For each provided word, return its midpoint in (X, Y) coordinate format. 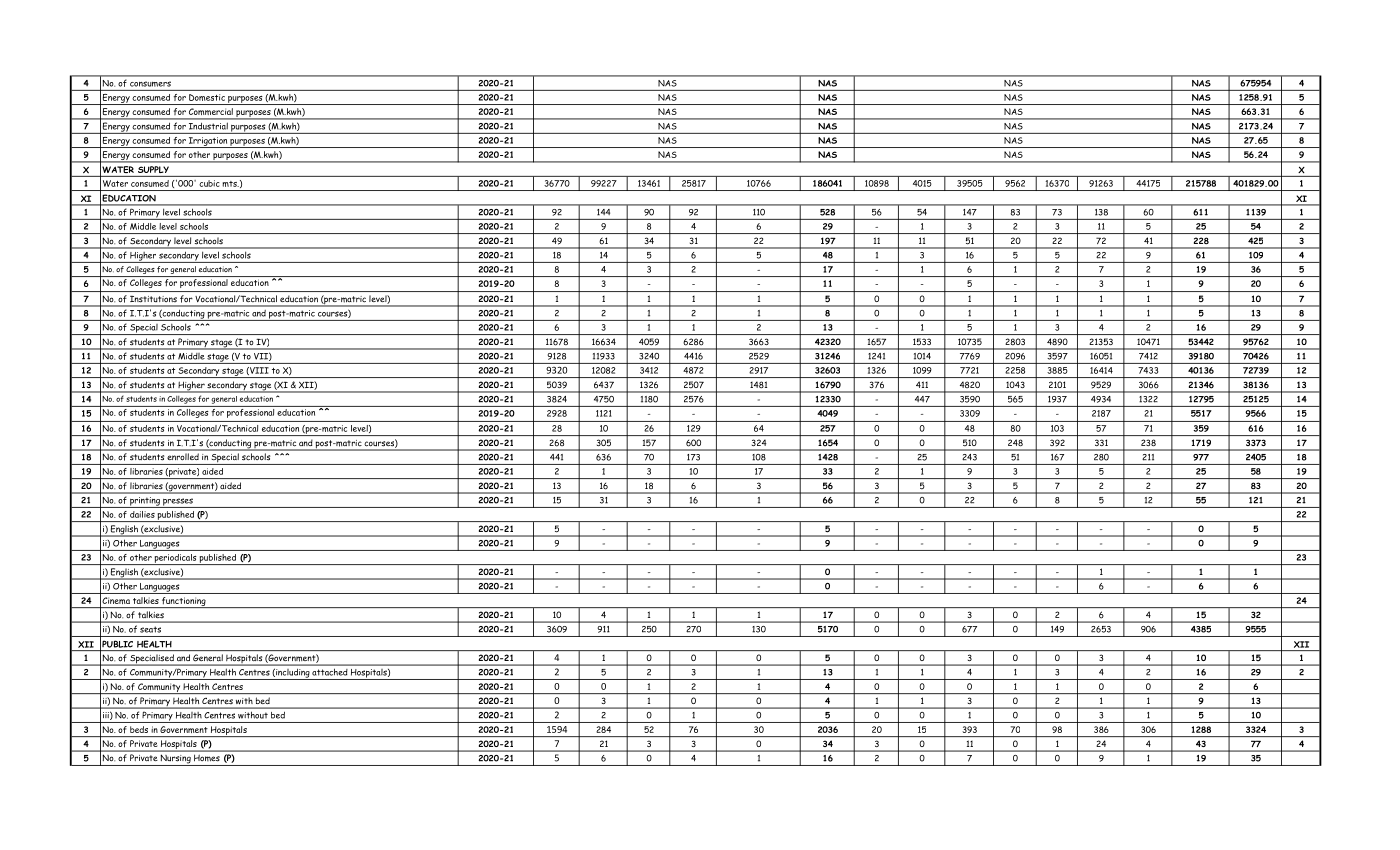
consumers (150, 84)
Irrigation (208, 142)
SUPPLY (153, 169)
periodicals (175, 559)
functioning (184, 602)
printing (145, 502)
